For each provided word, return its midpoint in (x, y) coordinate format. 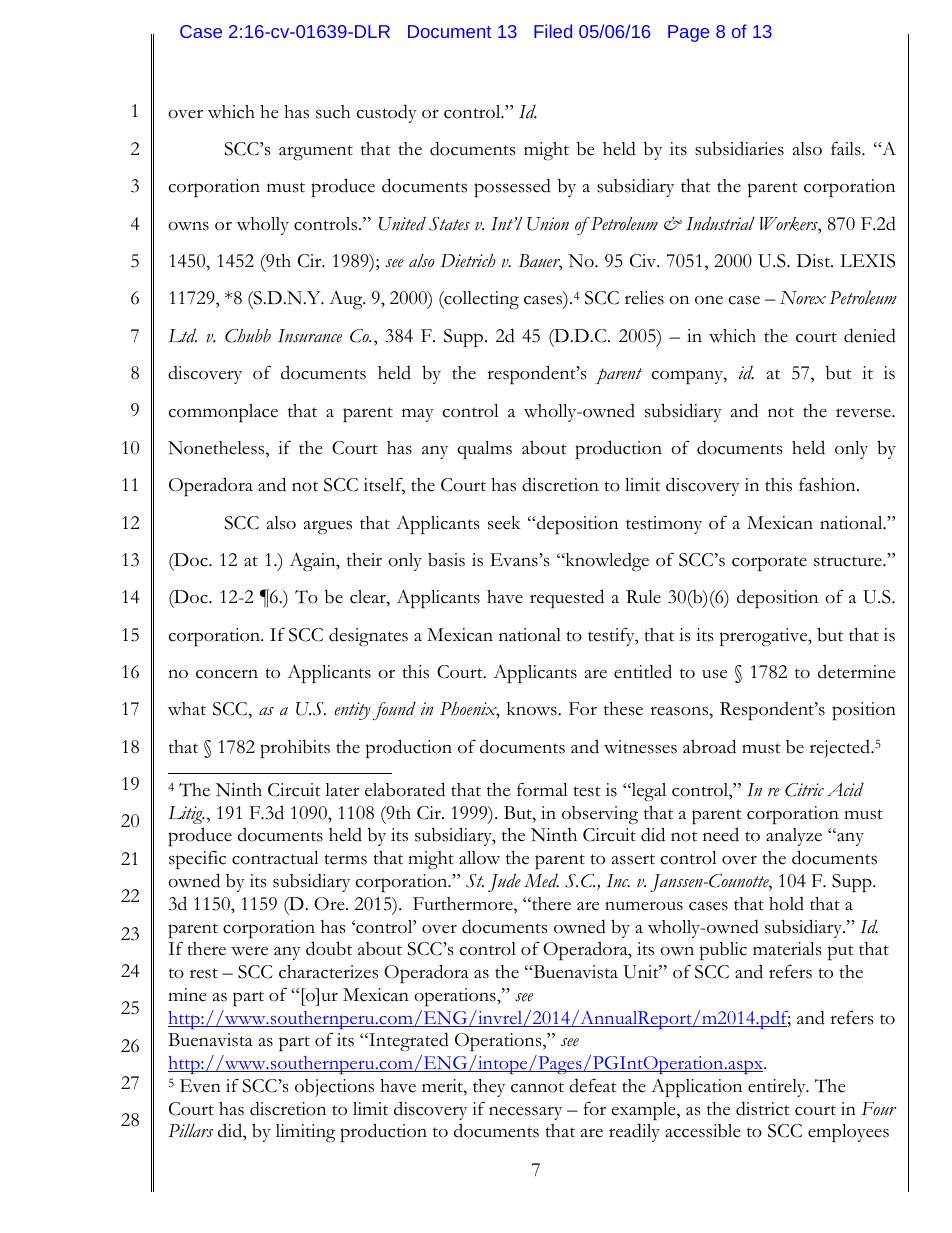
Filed (553, 31)
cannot (537, 1087)
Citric (804, 790)
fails (847, 148)
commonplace (223, 413)
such (333, 112)
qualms (484, 450)
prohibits (295, 748)
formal (542, 789)
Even (200, 1086)
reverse (864, 413)
